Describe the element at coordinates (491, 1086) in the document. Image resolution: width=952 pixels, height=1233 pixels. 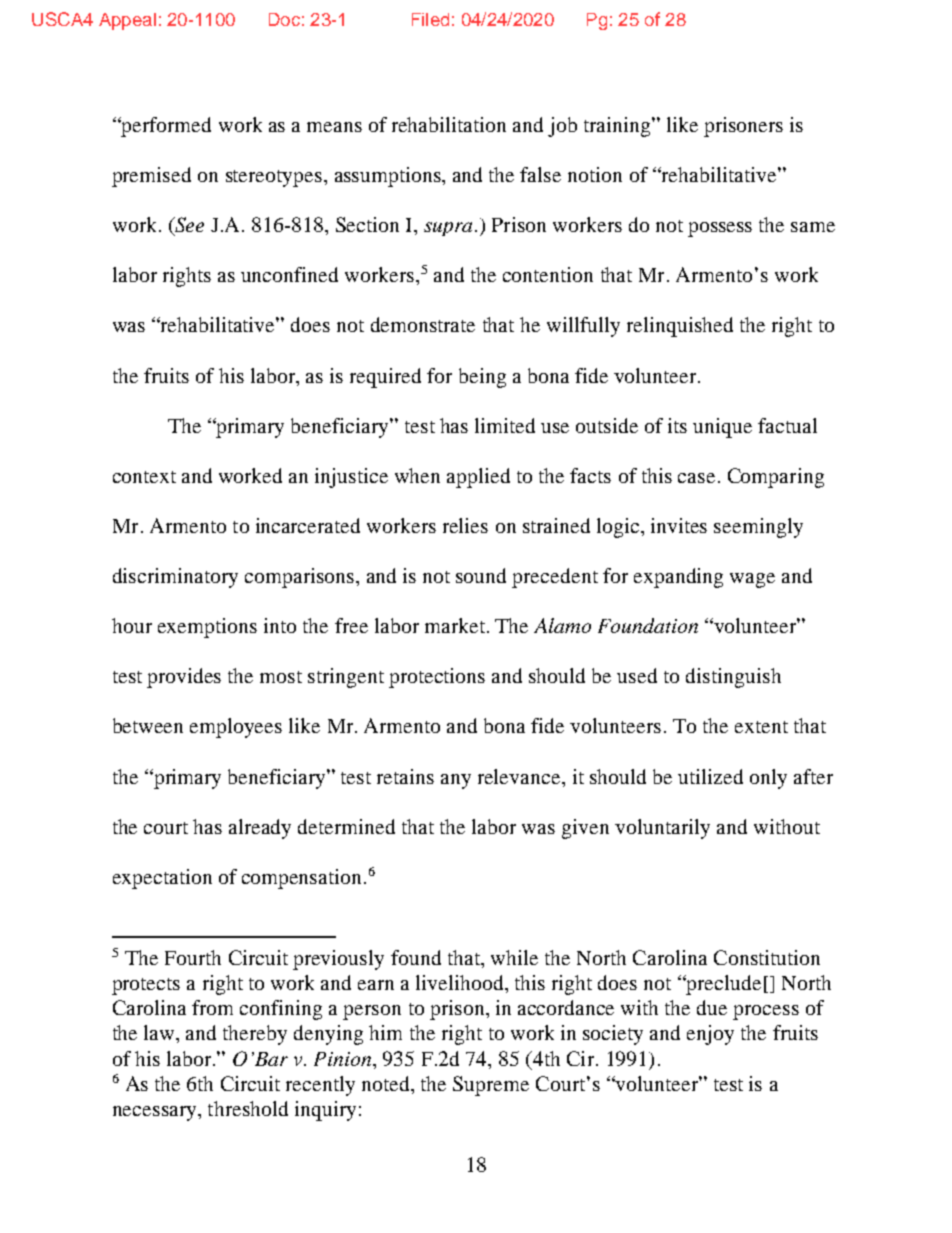
I see `Supreme` at that location.
